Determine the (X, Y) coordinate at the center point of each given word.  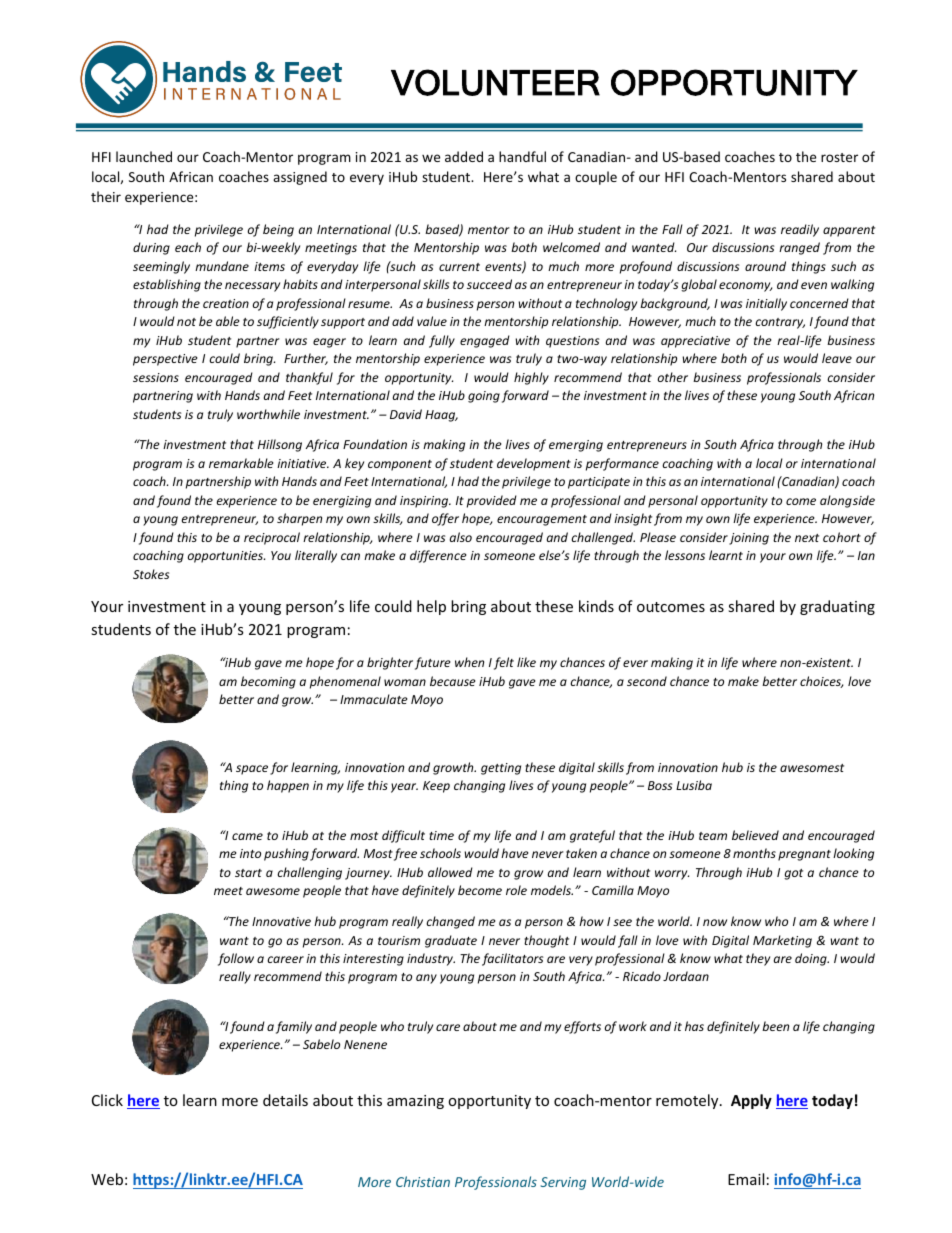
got (793, 874)
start (248, 873)
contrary (780, 323)
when (469, 662)
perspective (165, 360)
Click (107, 1100)
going (484, 397)
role (516, 890)
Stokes (151, 574)
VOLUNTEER (495, 82)
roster (839, 157)
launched (144, 156)
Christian (423, 1181)
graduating (837, 607)
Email (746, 1179)
